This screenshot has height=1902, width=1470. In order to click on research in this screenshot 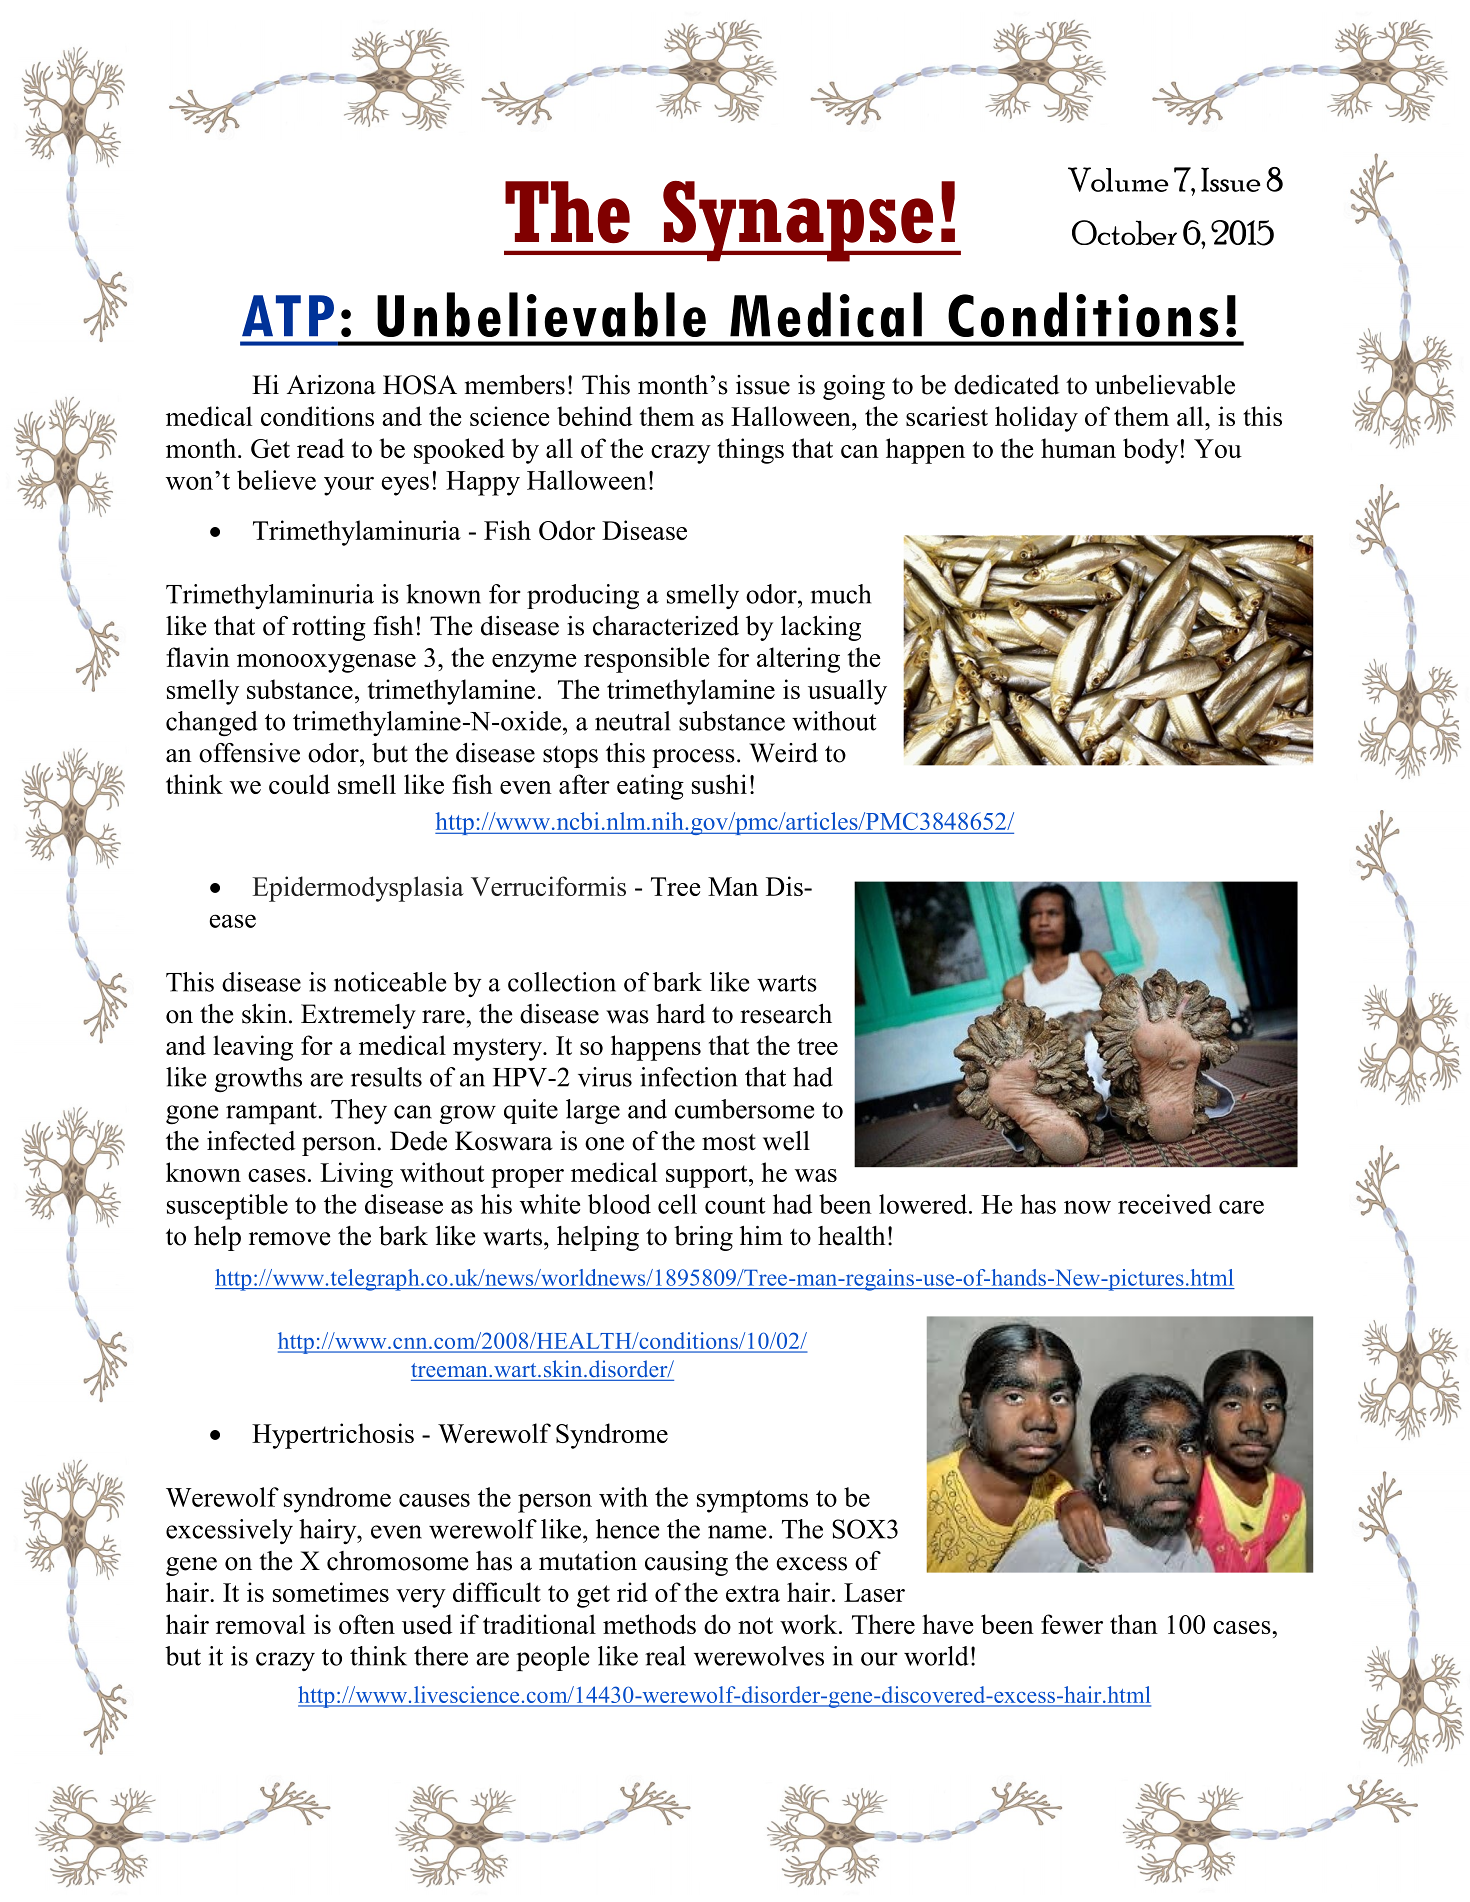, I will do `click(786, 1014)`.
